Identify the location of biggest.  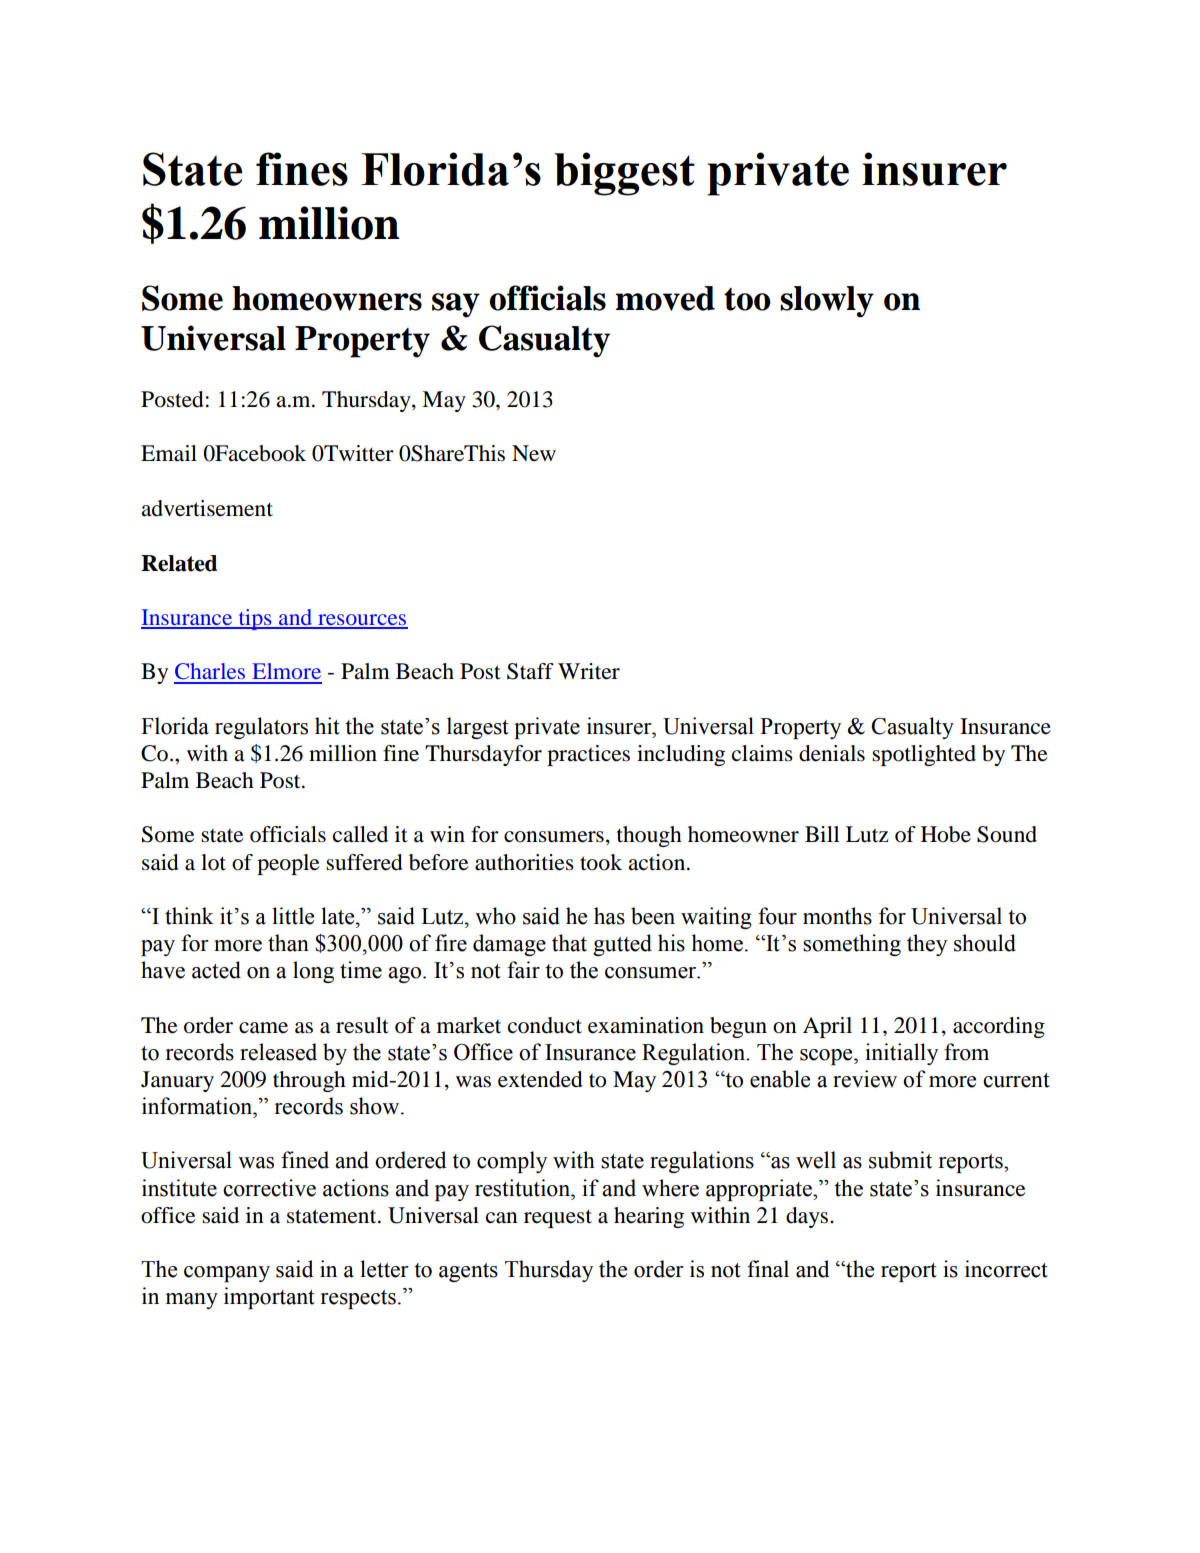
(624, 174).
